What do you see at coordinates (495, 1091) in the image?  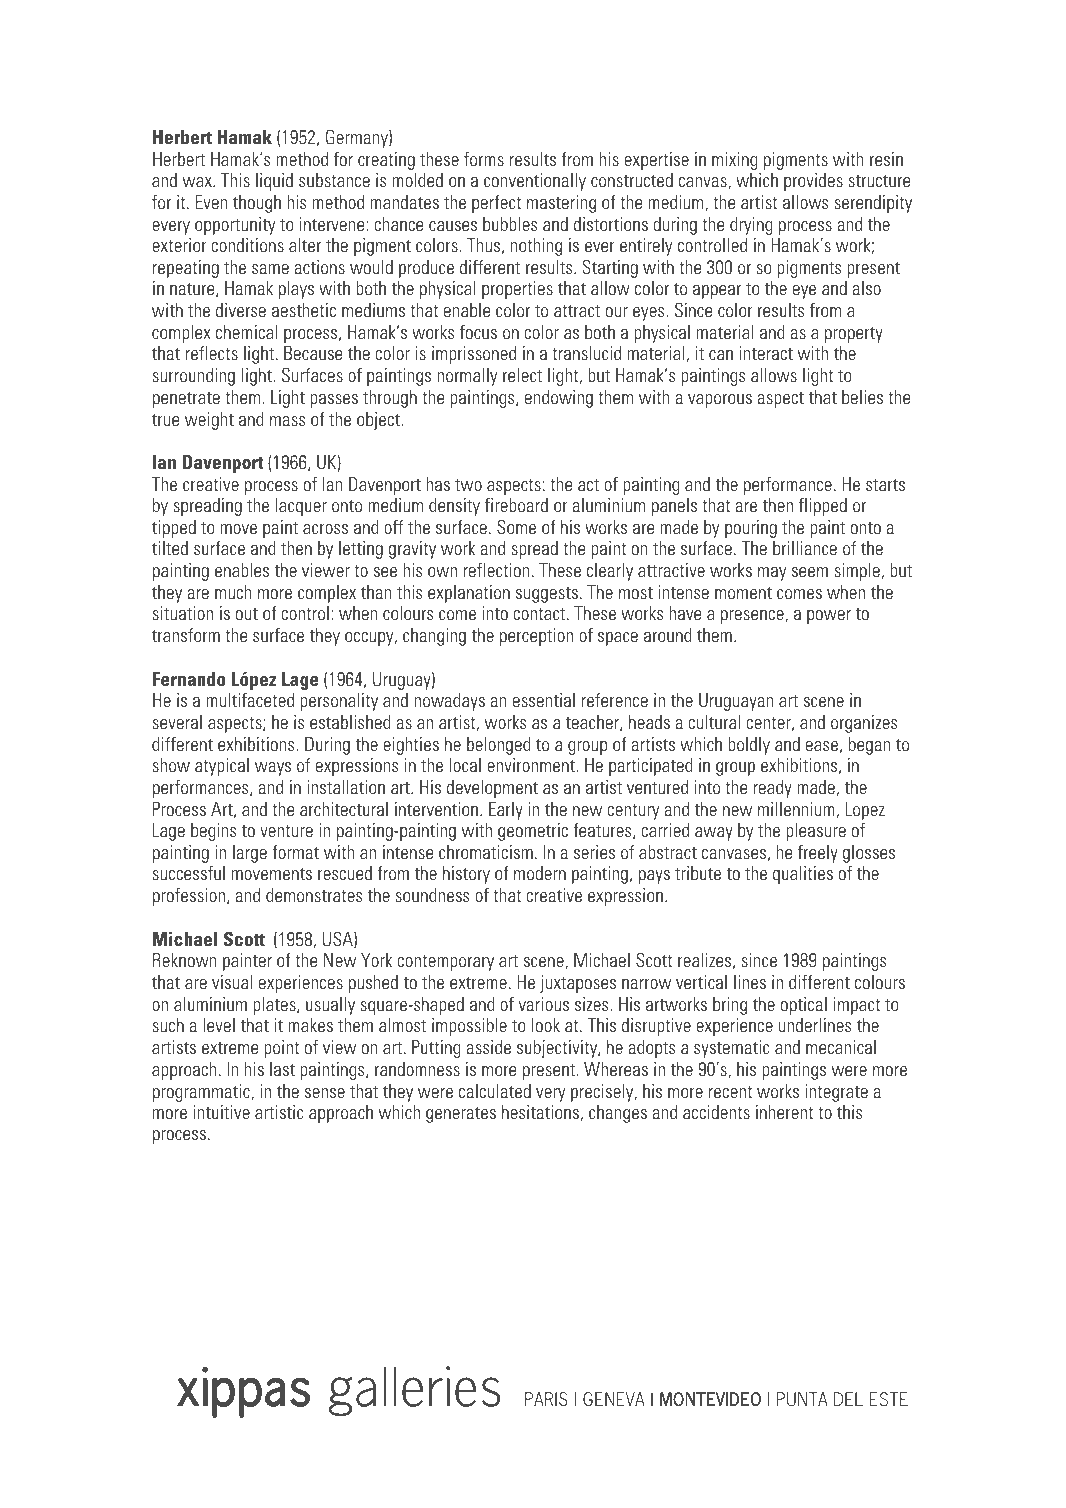 I see `calculated` at bounding box center [495, 1091].
